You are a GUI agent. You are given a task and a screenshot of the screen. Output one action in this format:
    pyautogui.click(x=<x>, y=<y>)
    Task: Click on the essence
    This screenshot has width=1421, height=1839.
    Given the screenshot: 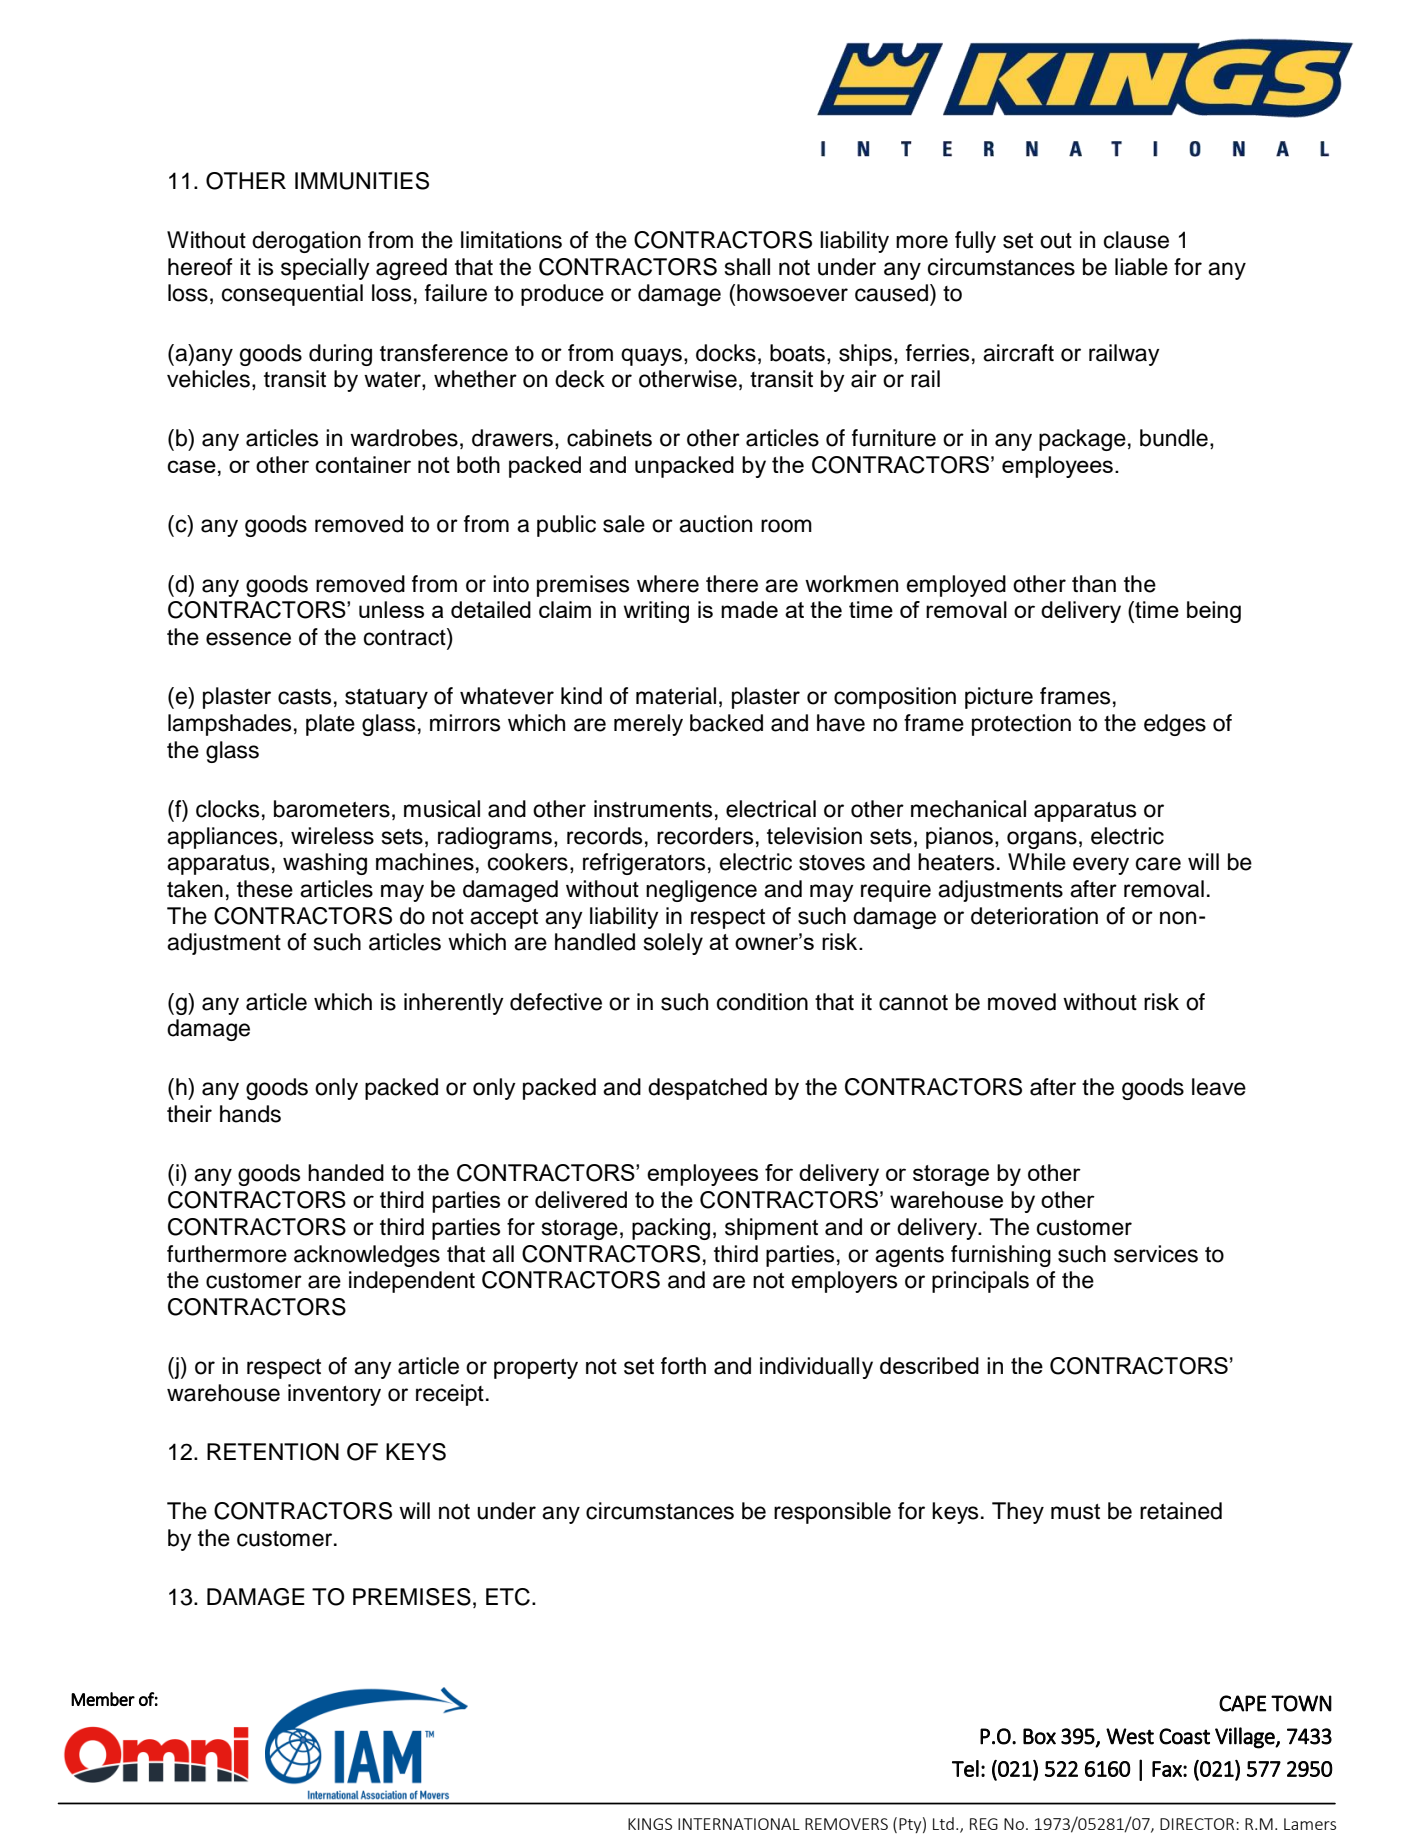 What is the action you would take?
    pyautogui.click(x=248, y=639)
